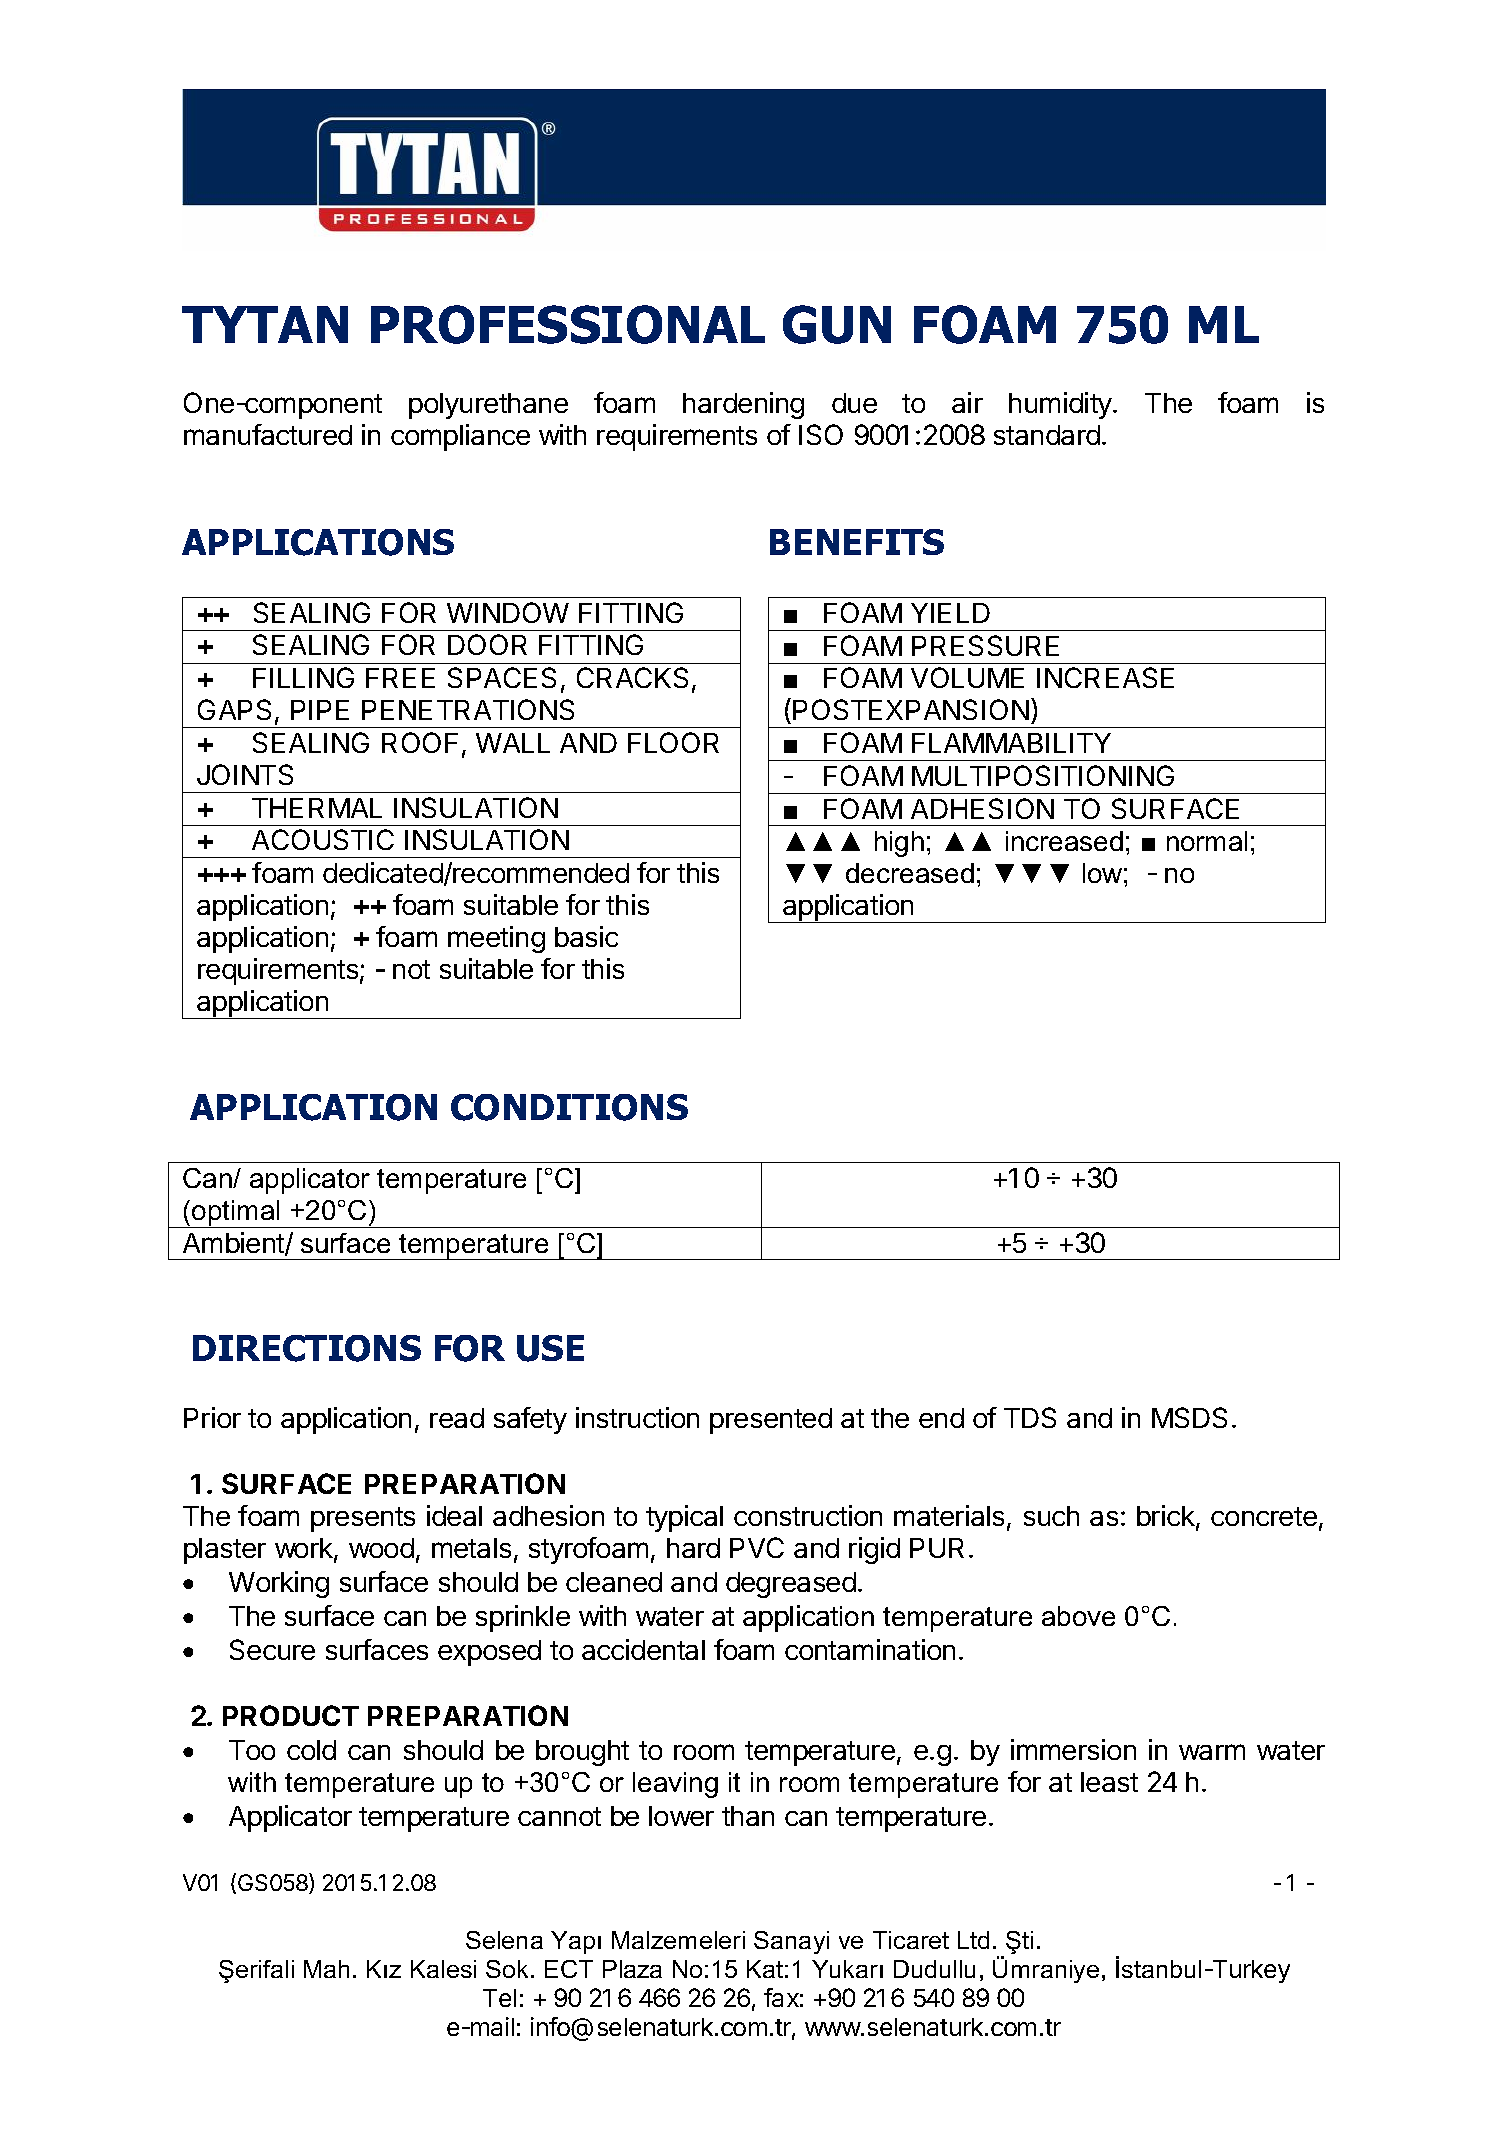  What do you see at coordinates (1061, 405) in the page?
I see `humidity` at bounding box center [1061, 405].
